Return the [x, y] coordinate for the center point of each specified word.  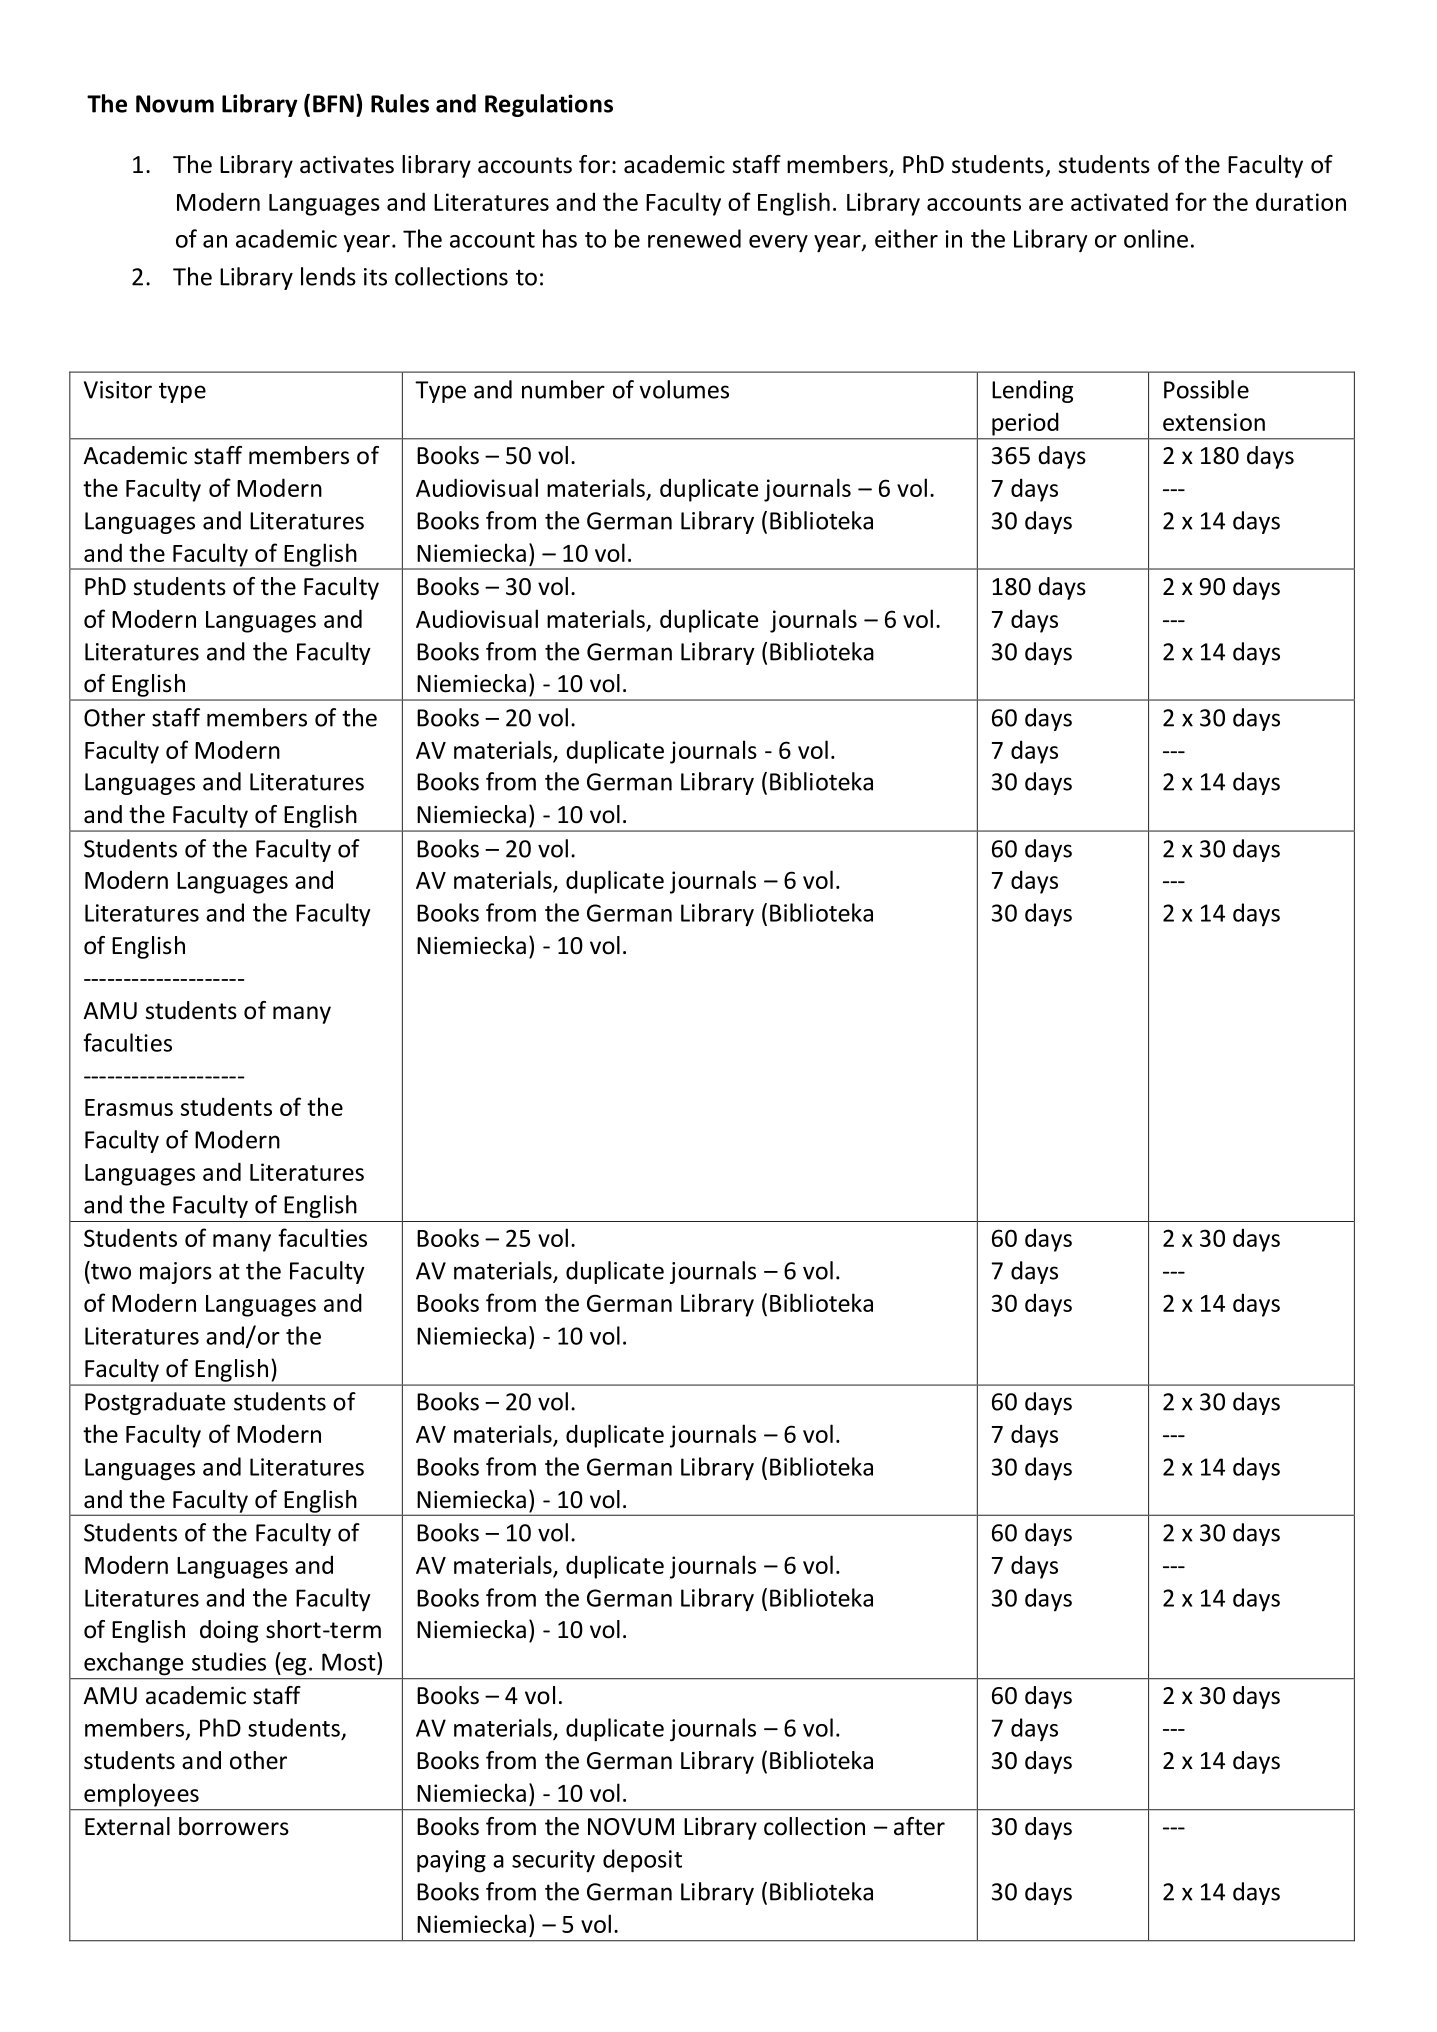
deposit [642, 1861]
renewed [694, 238]
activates [347, 165]
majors [176, 1273]
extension [1214, 422]
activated [1119, 201]
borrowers [234, 1826]
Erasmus [129, 1107]
